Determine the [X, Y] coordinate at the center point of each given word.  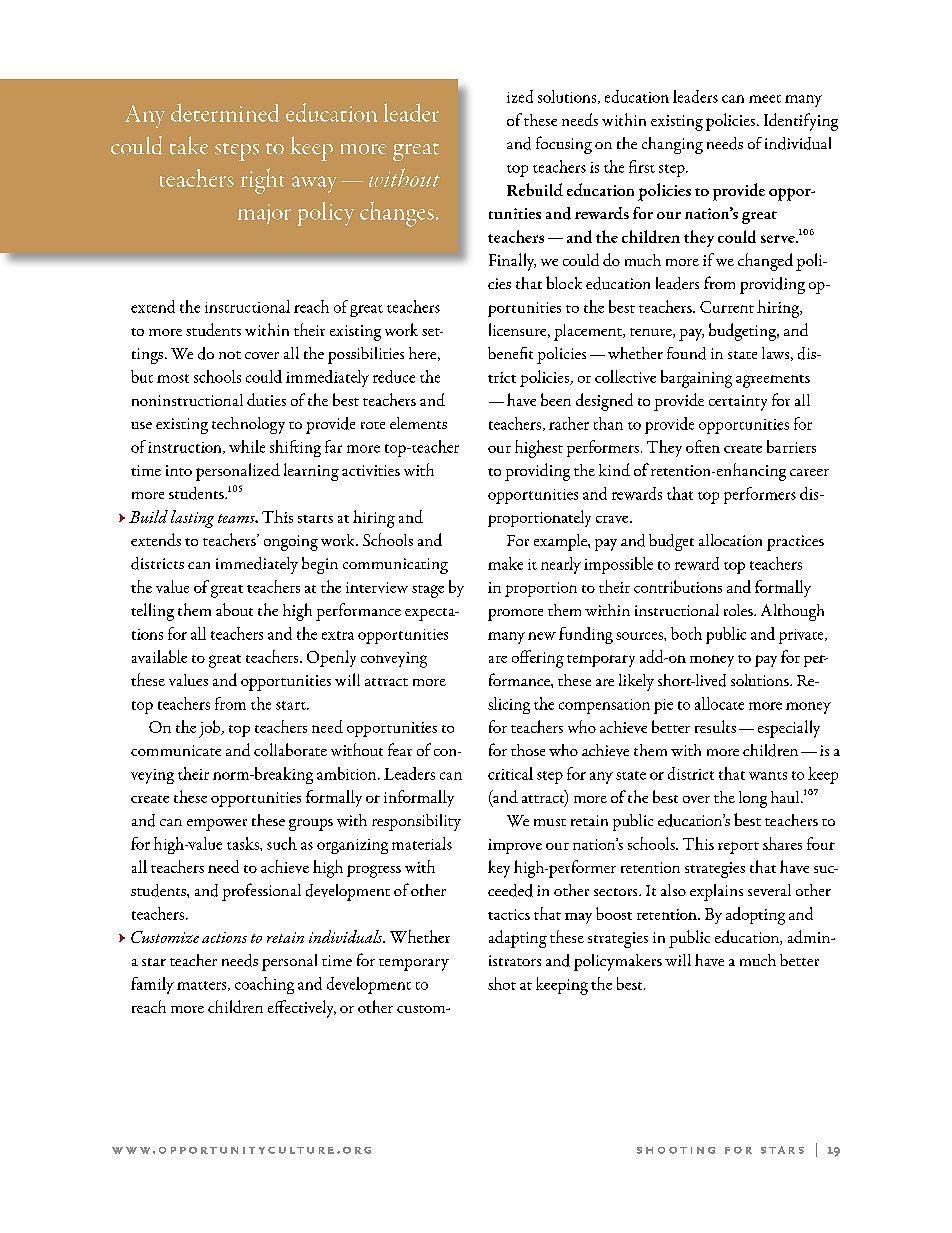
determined [225, 112]
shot [502, 983]
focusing [564, 145]
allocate [719, 703]
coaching [264, 985]
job [211, 729]
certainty [738, 403]
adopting [755, 916]
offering [538, 659]
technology [248, 425]
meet [765, 99]
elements [418, 423]
